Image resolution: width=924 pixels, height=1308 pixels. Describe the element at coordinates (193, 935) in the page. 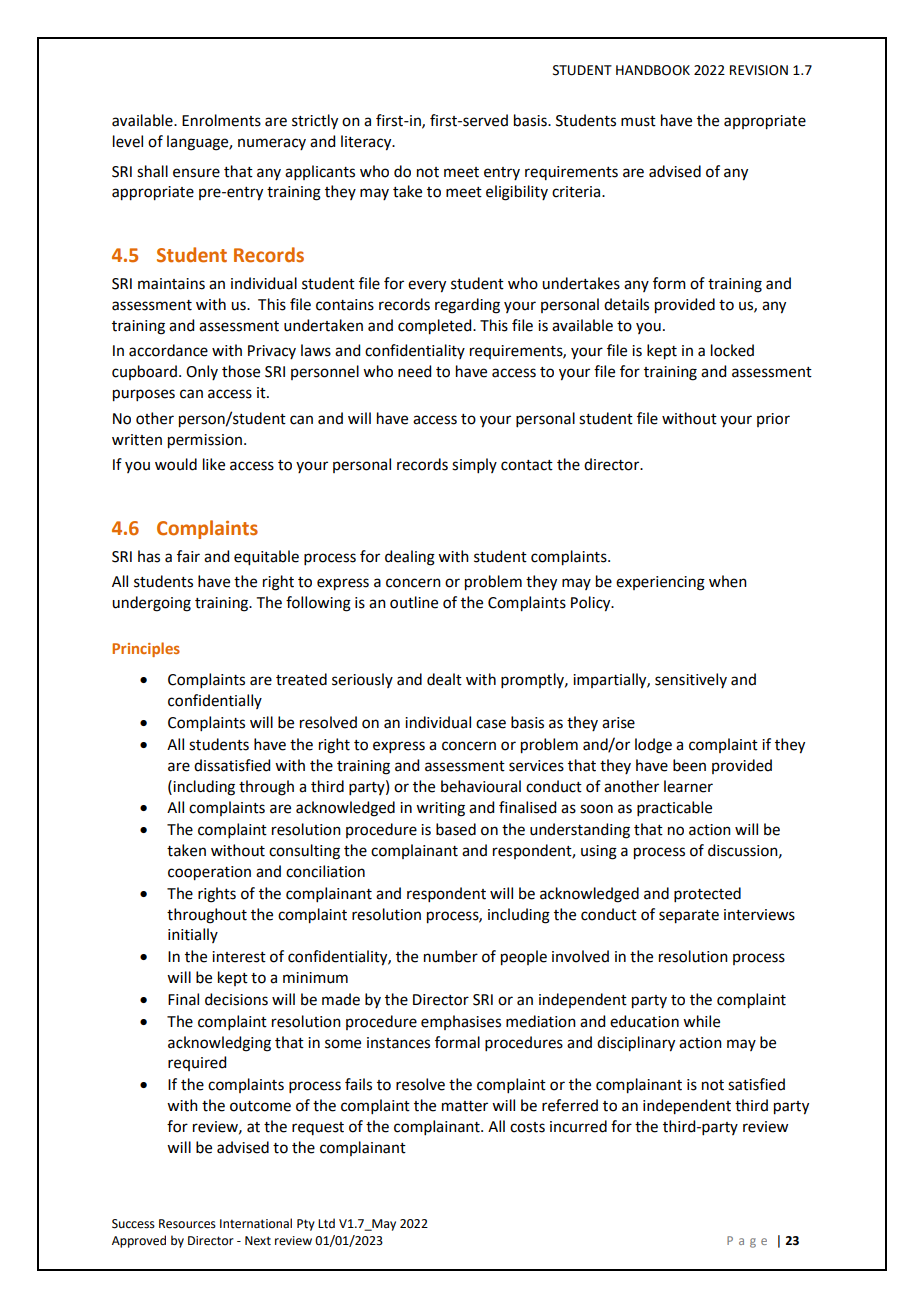

I see `initially` at that location.
